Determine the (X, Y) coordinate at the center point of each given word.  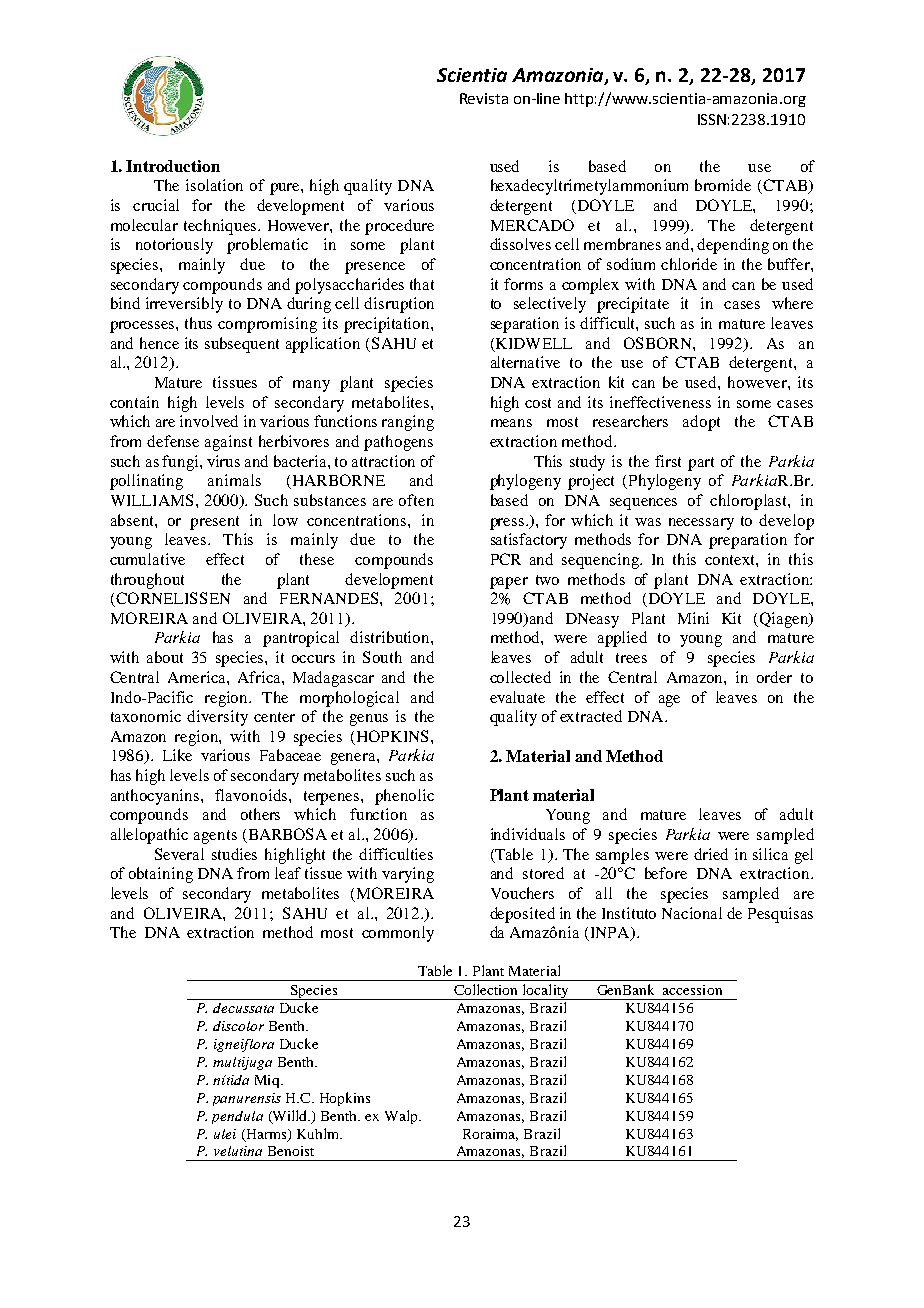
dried (711, 854)
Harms (266, 1135)
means (511, 423)
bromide (723, 185)
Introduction (173, 166)
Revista (484, 98)
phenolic (404, 797)
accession (692, 990)
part (701, 464)
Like (177, 755)
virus (223, 461)
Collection (485, 989)
